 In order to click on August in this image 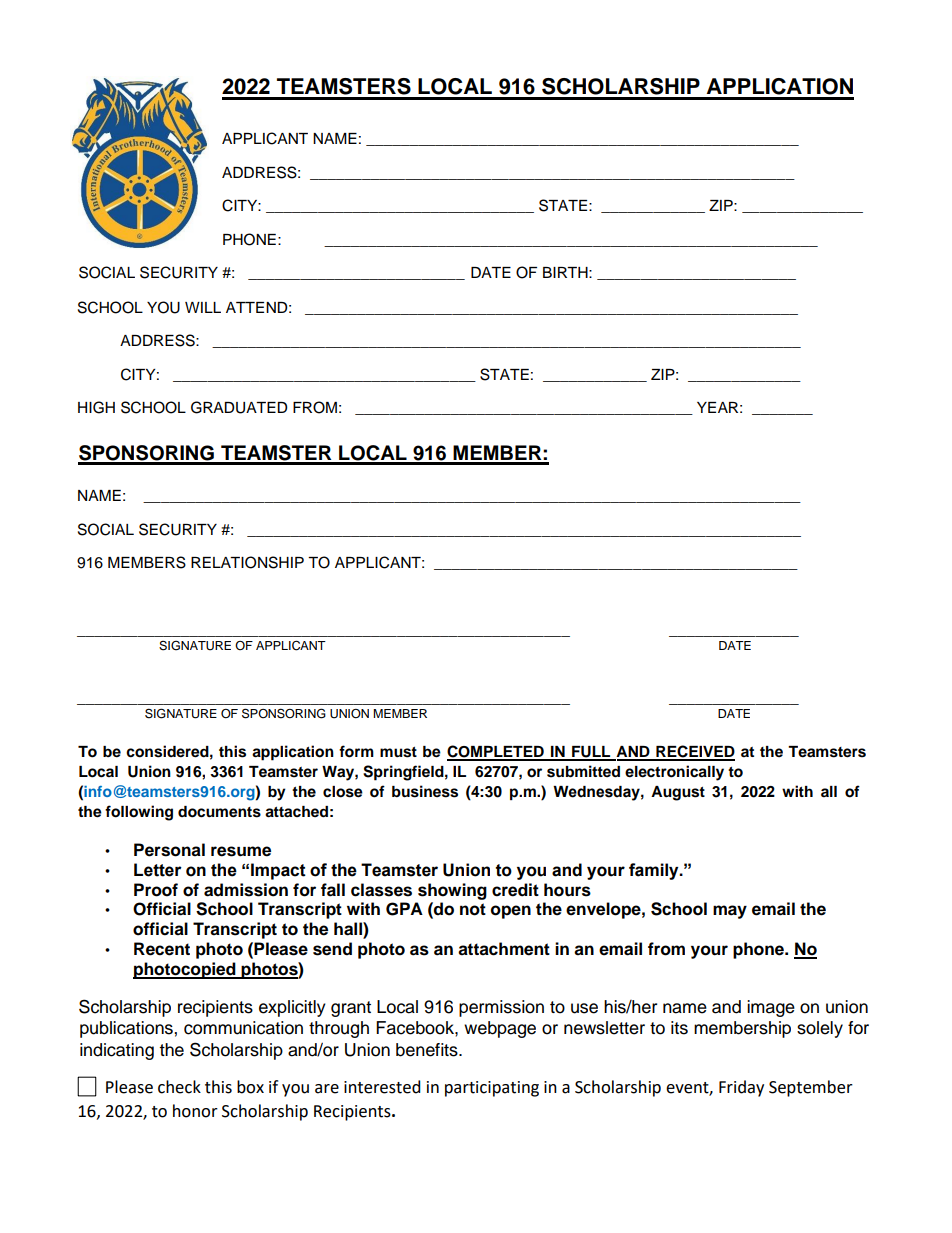, I will do `click(678, 793)`.
